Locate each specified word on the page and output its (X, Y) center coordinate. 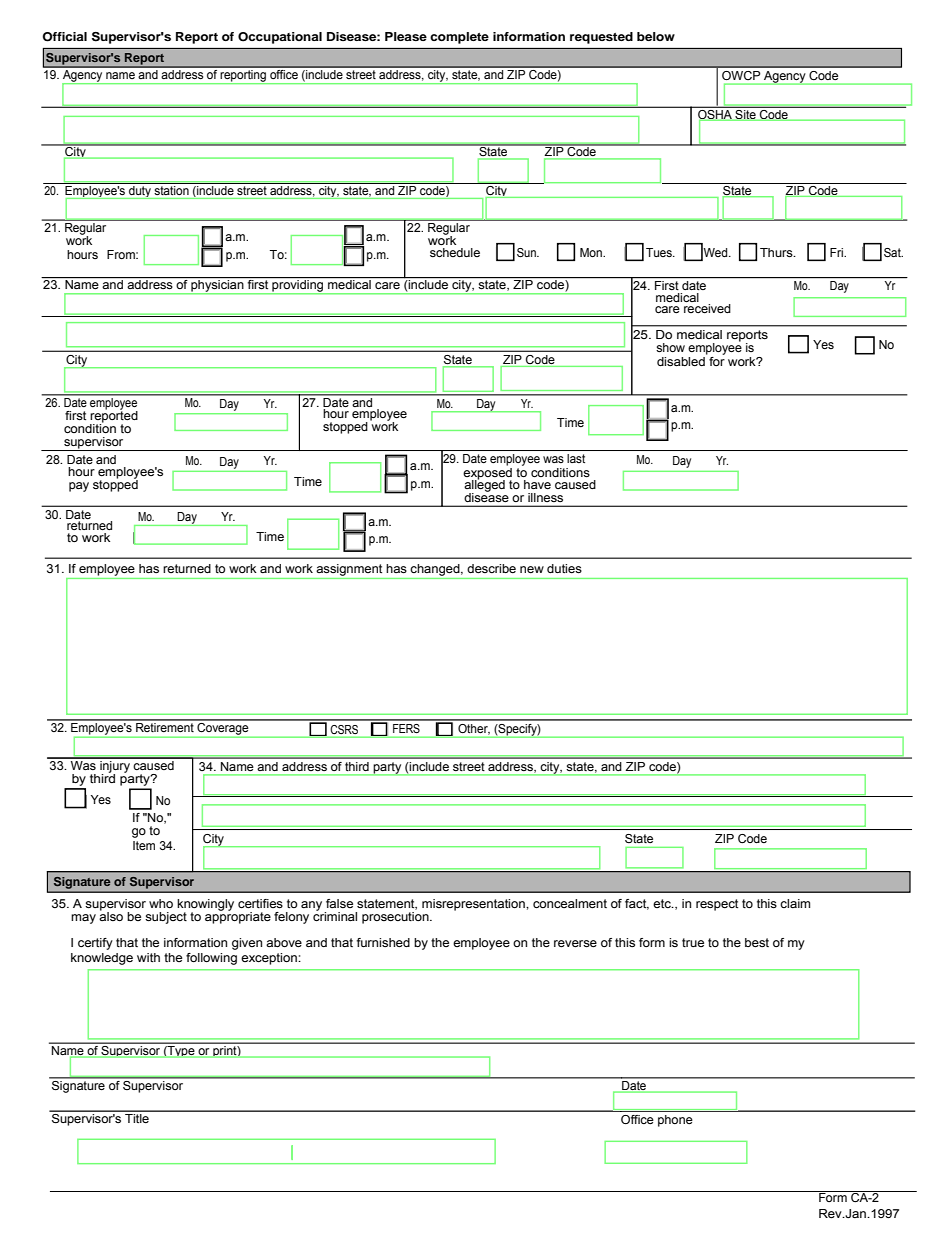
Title (137, 1117)
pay (79, 487)
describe (491, 568)
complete (459, 38)
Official (65, 37)
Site (745, 113)
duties (564, 568)
